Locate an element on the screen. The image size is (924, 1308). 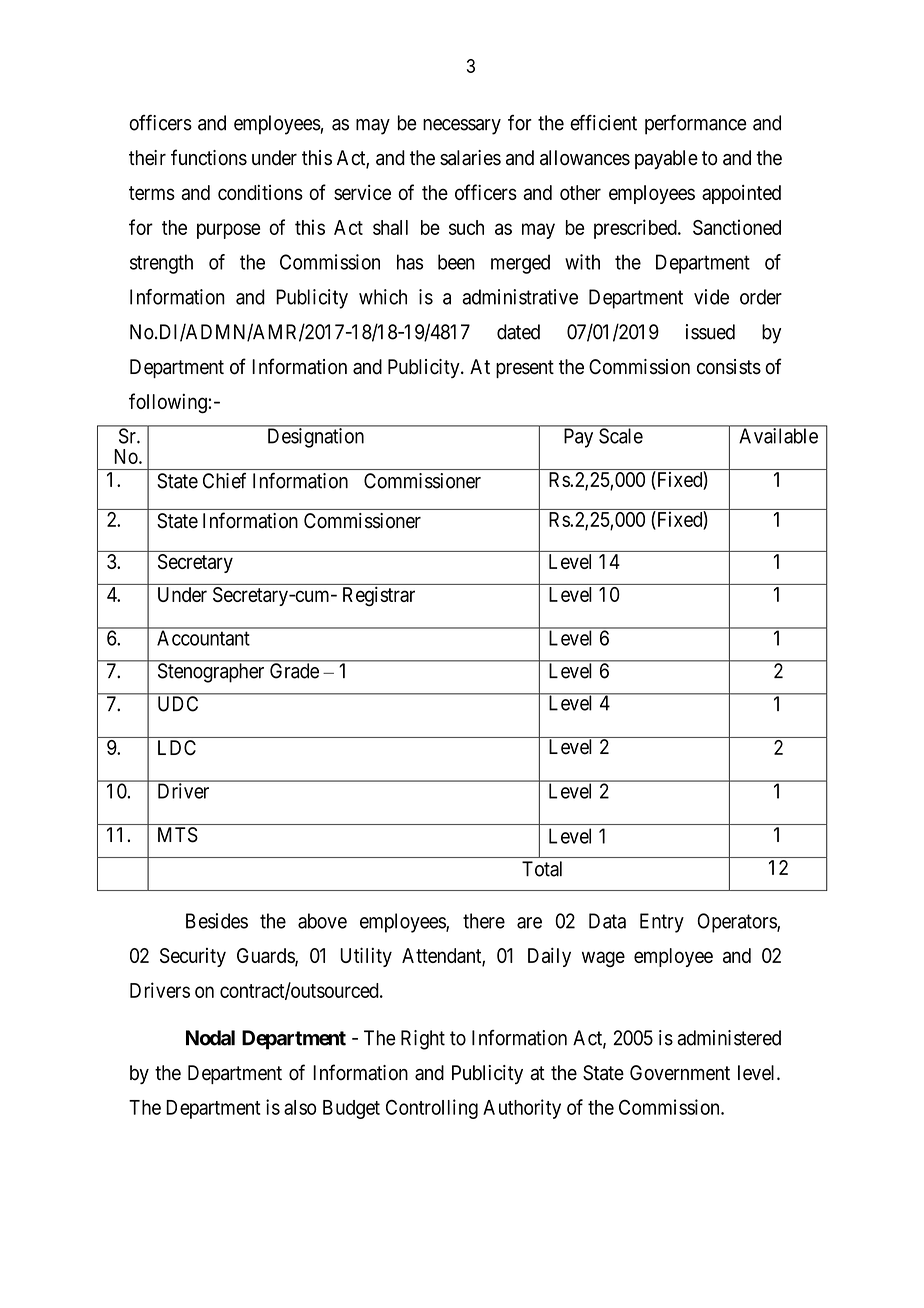
Grade is located at coordinates (294, 671).
